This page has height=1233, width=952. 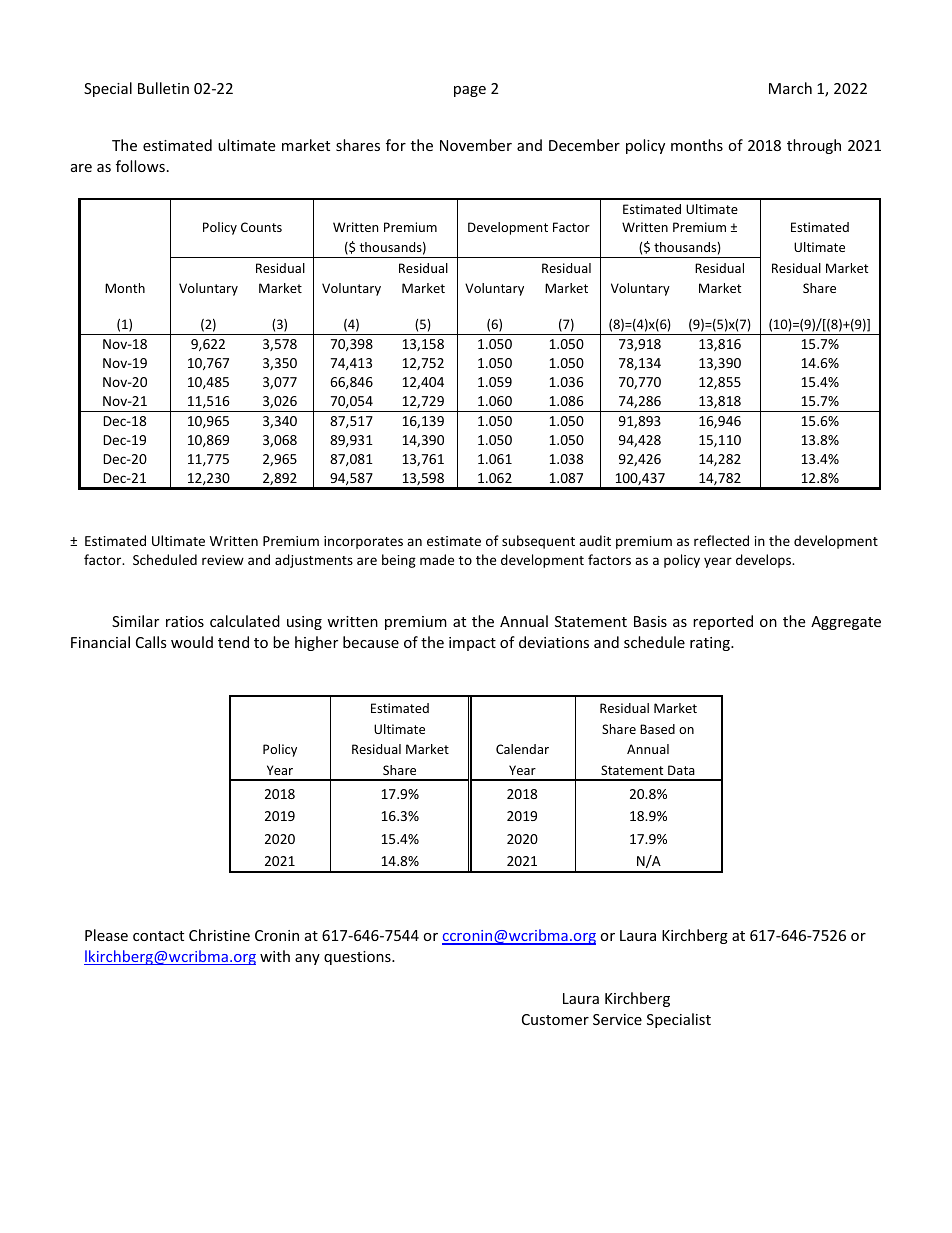 What do you see at coordinates (470, 91) in the page?
I see `page` at bounding box center [470, 91].
